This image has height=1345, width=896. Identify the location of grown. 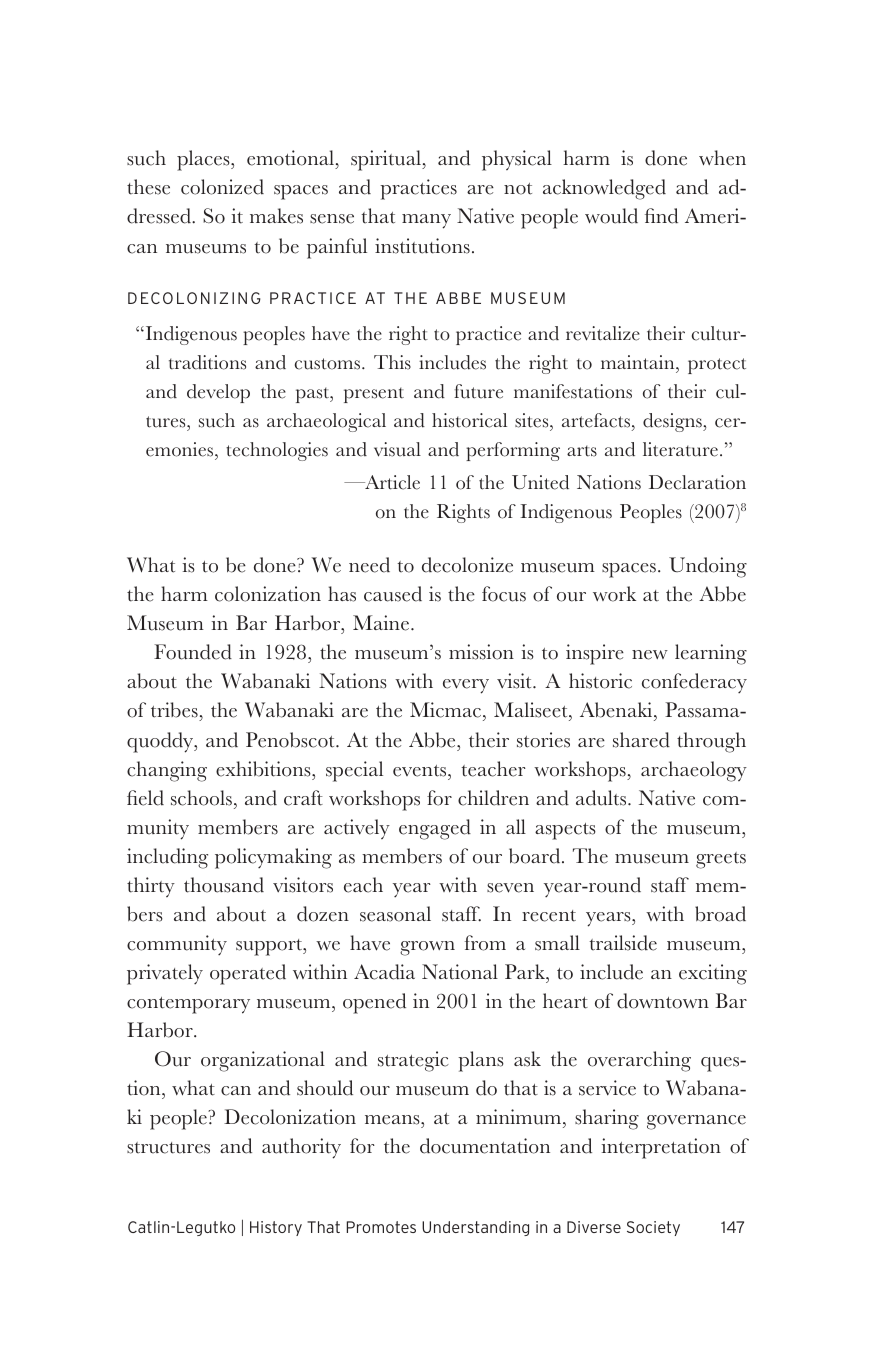
(427, 948).
